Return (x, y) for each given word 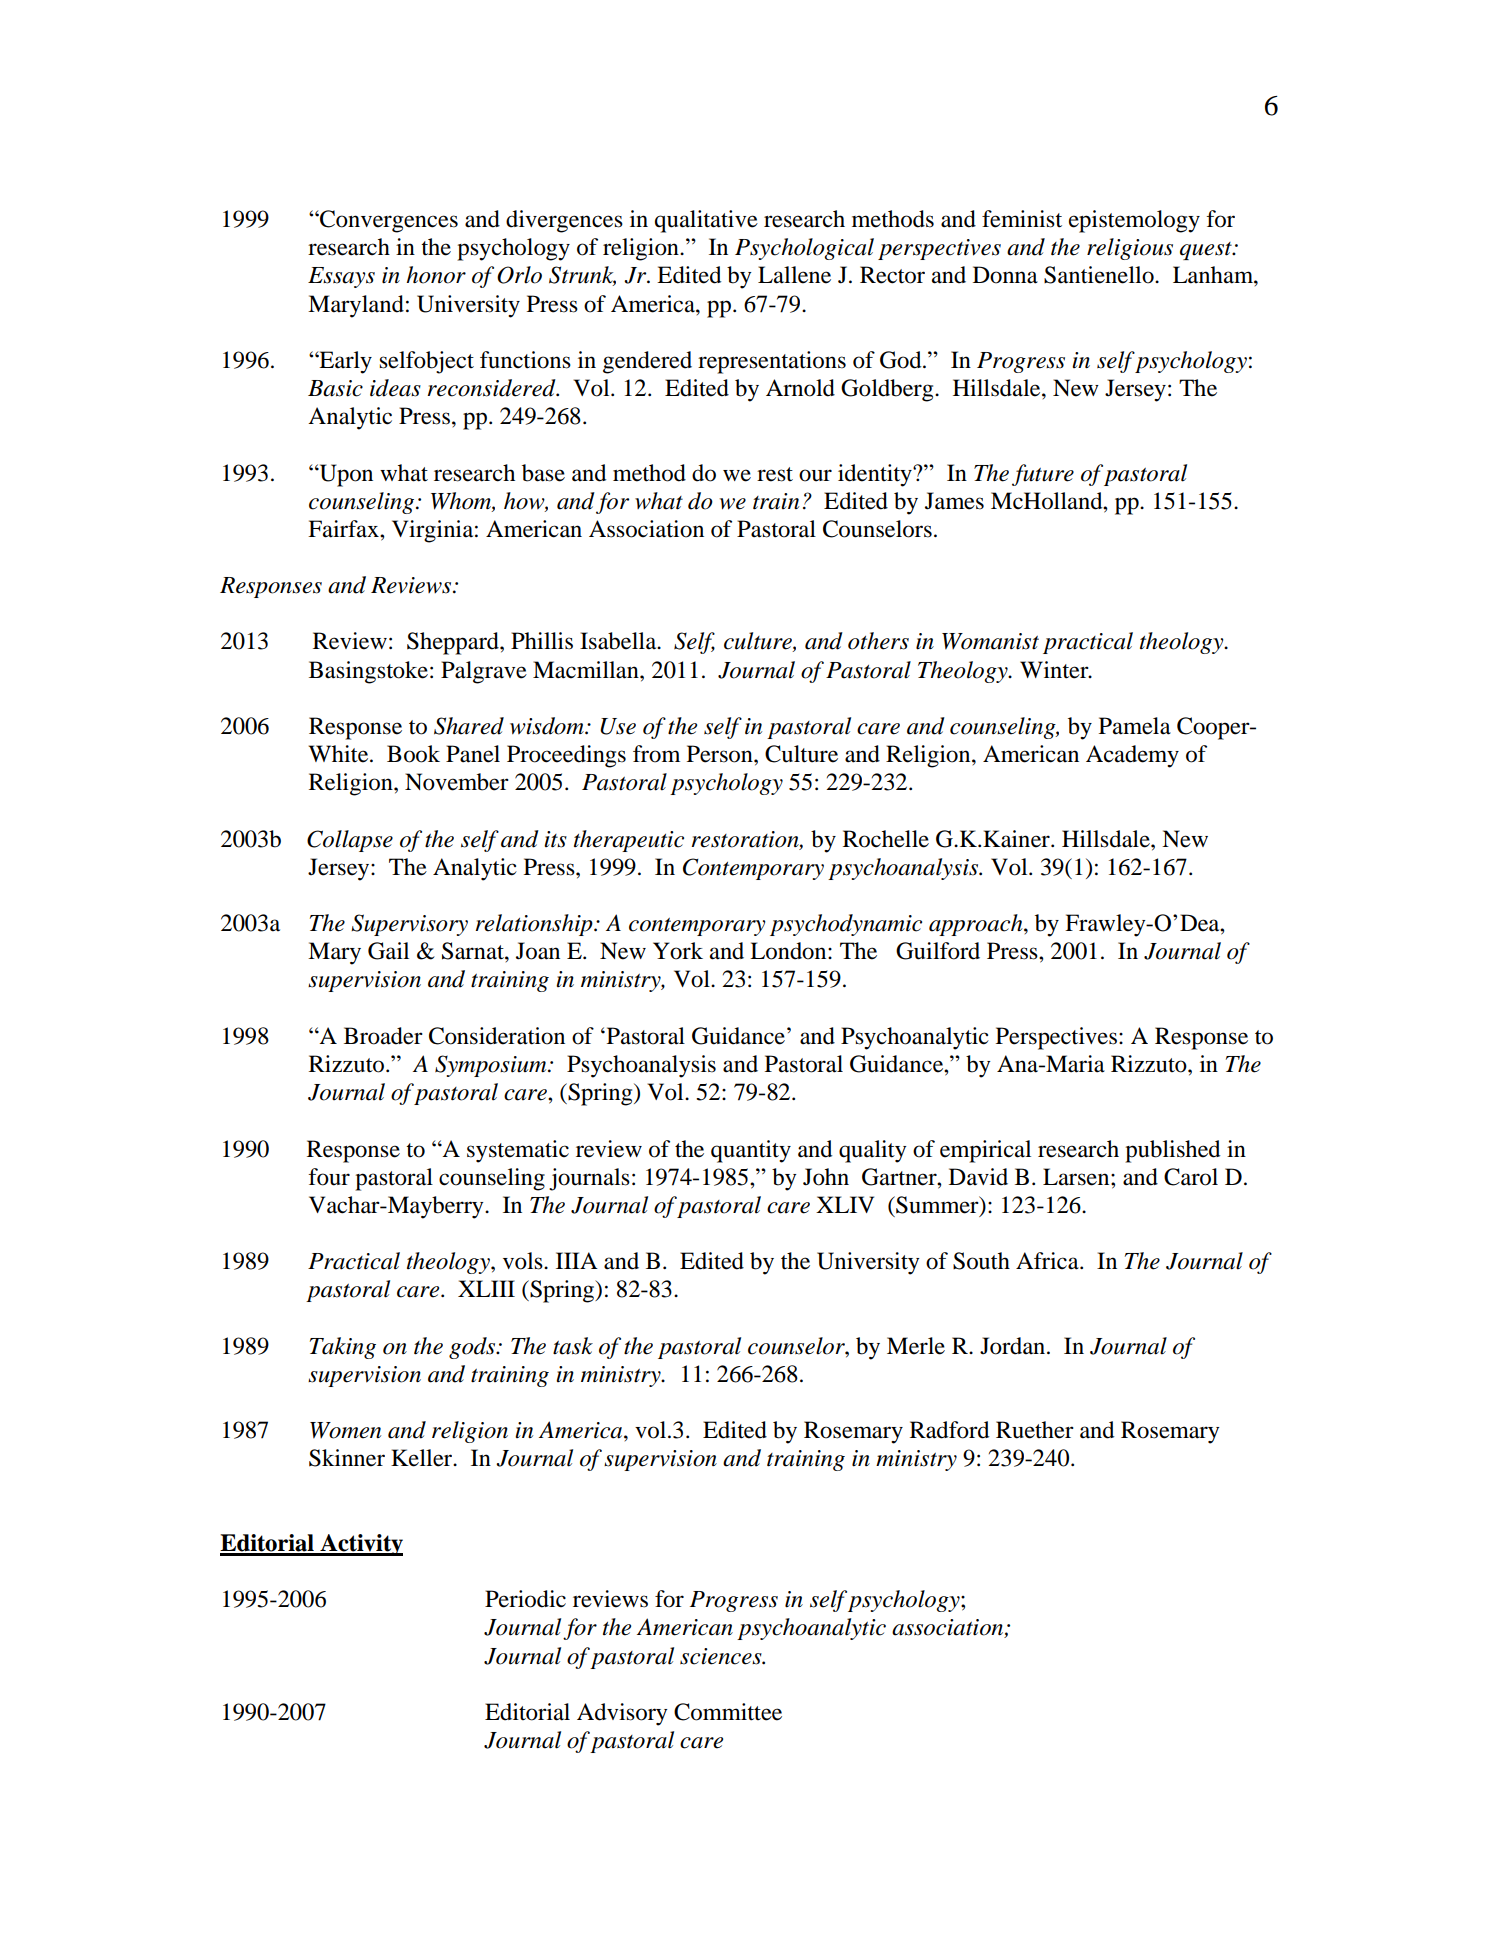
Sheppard (454, 643)
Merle (916, 1346)
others (878, 641)
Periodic (525, 1599)
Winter (1055, 670)
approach (977, 925)
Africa (1048, 1261)
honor (436, 275)
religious (1130, 249)
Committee (728, 1712)
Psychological (804, 249)
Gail (388, 951)
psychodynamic (846, 925)
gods (473, 1348)
